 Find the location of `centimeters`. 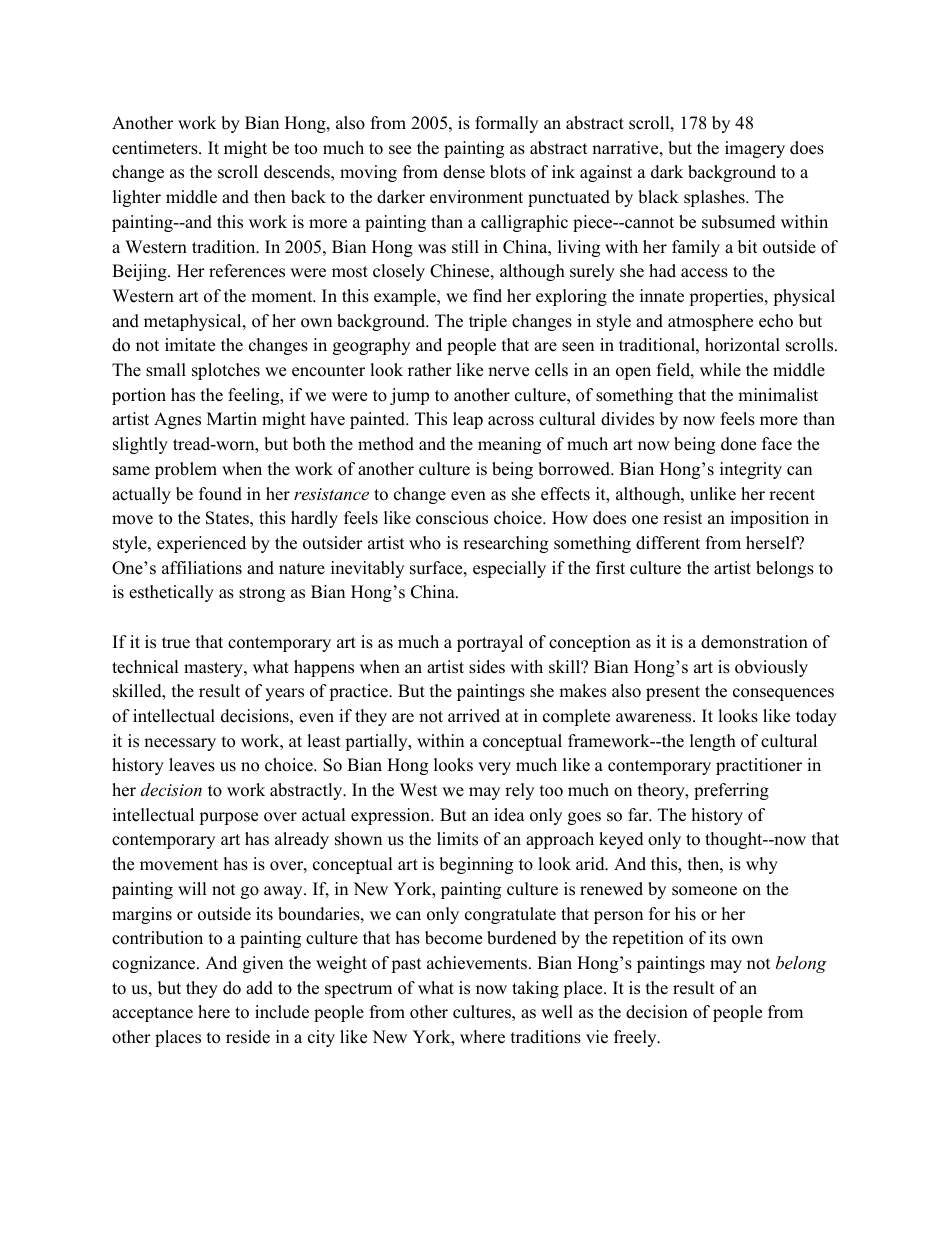

centimeters is located at coordinates (156, 148).
